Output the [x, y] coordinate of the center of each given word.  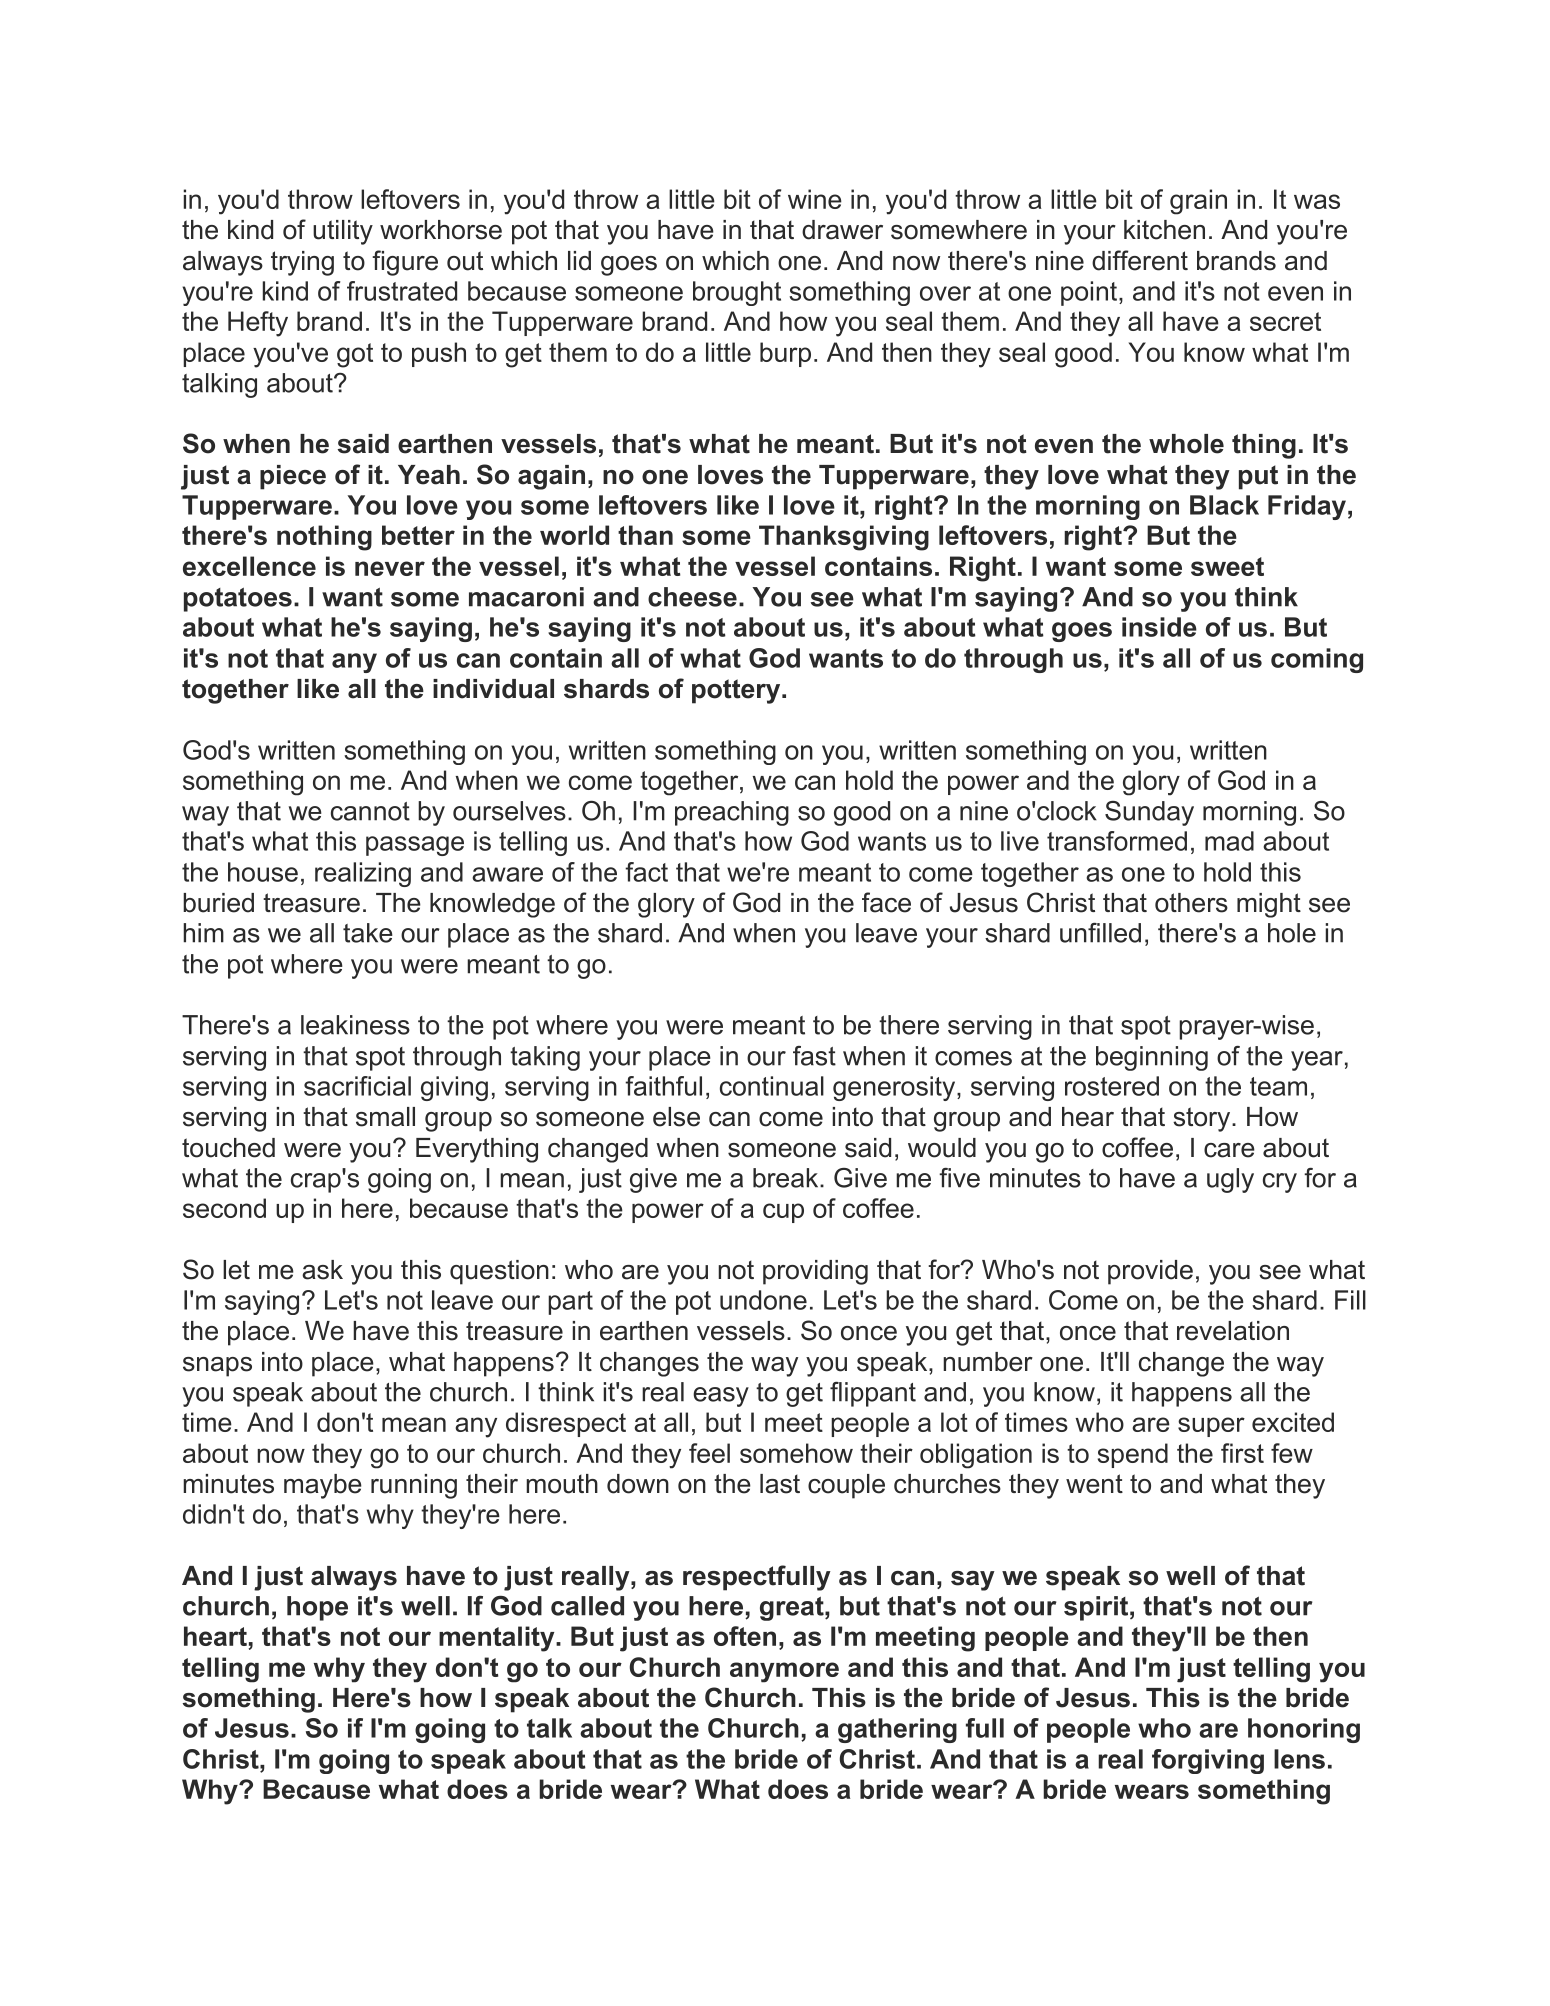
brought [737, 293]
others [1191, 903]
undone [763, 1300]
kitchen [1164, 230]
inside [1159, 627]
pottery [737, 691]
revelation [1233, 1331]
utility [343, 232]
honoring [1304, 1730]
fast [814, 1056]
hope [317, 1608]
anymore [784, 1672]
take [368, 933]
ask [322, 1270]
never [390, 568]
